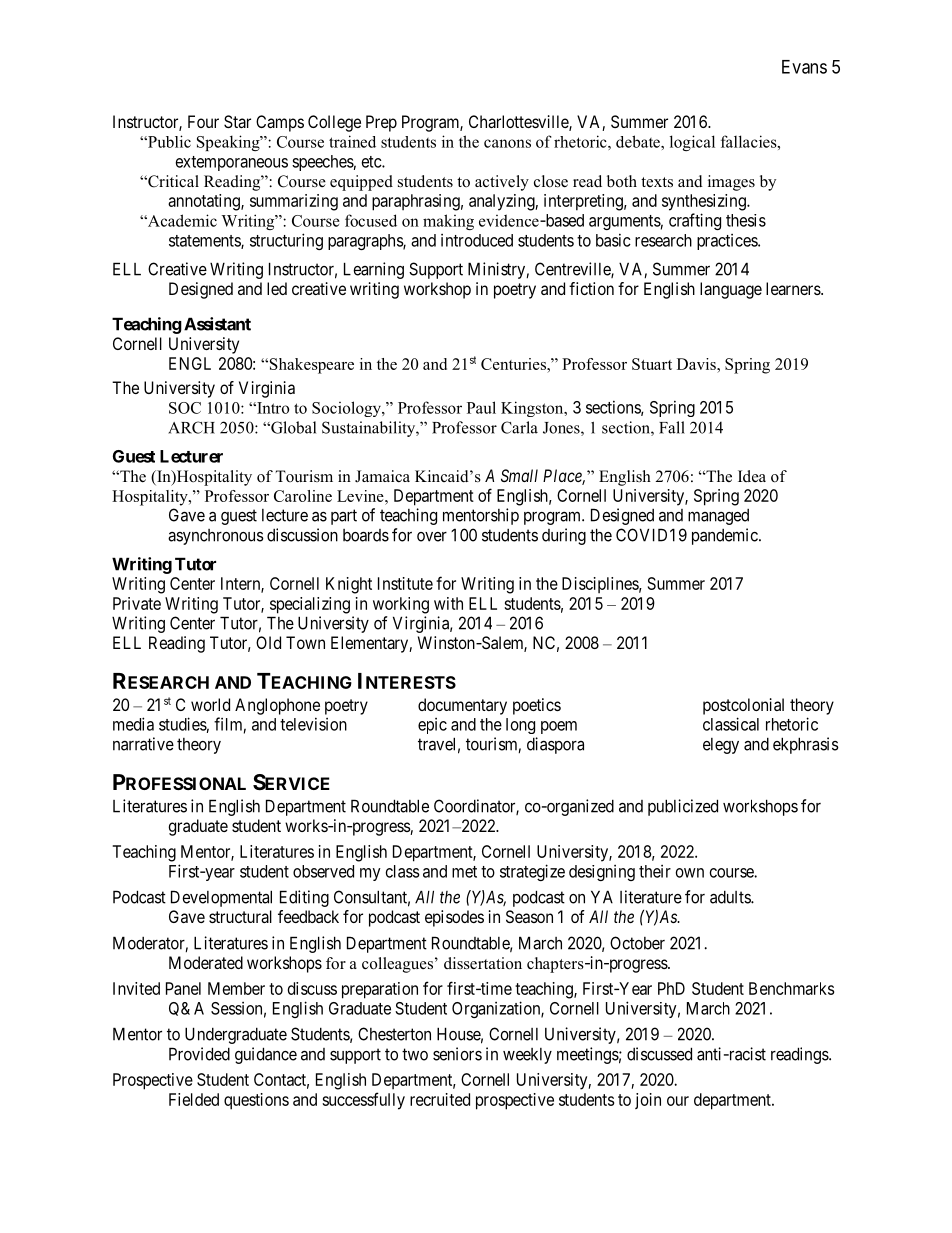 This document has width=952, height=1233. I want to click on Four, so click(203, 121).
